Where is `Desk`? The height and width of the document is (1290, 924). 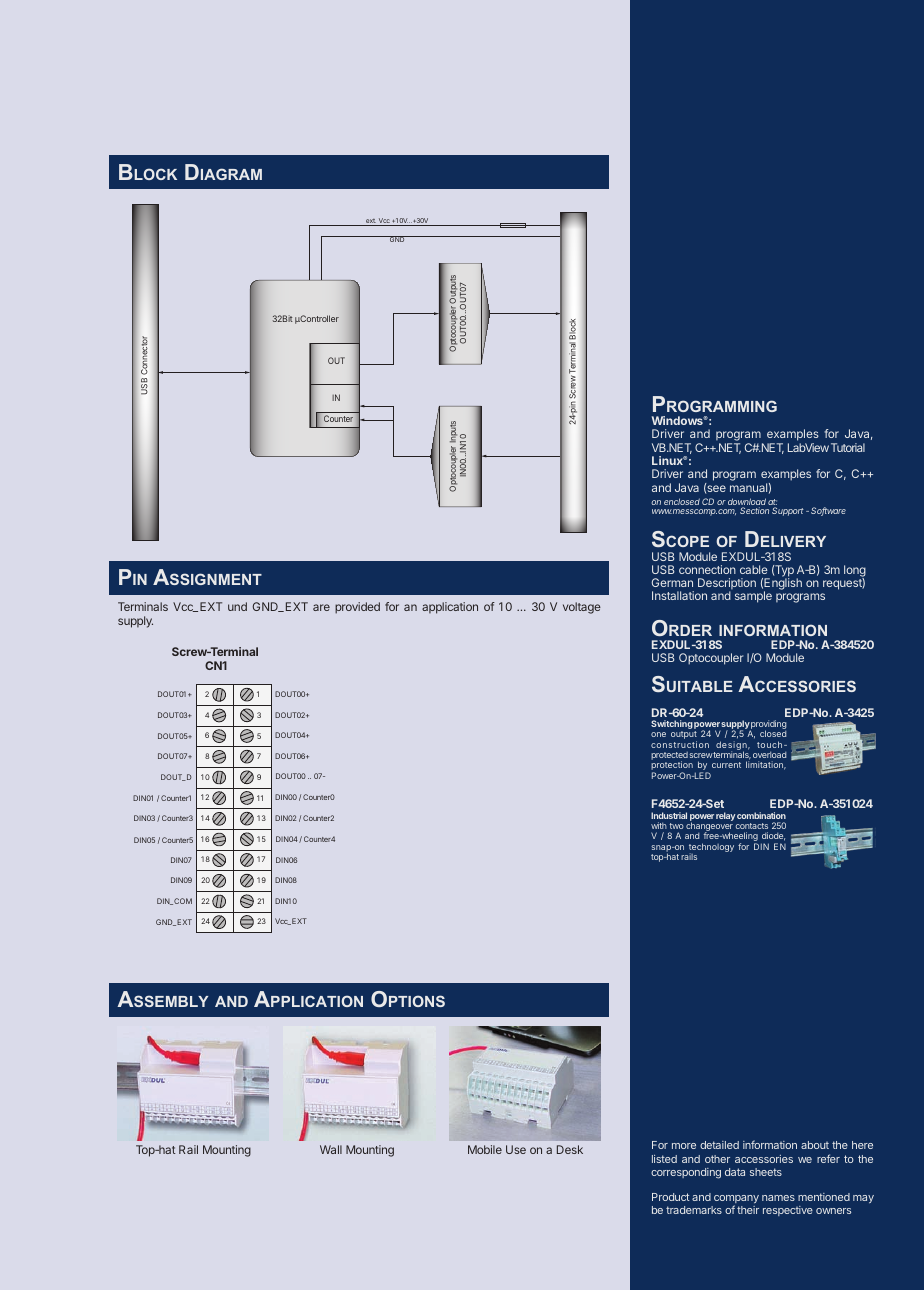 Desk is located at coordinates (570, 1149).
